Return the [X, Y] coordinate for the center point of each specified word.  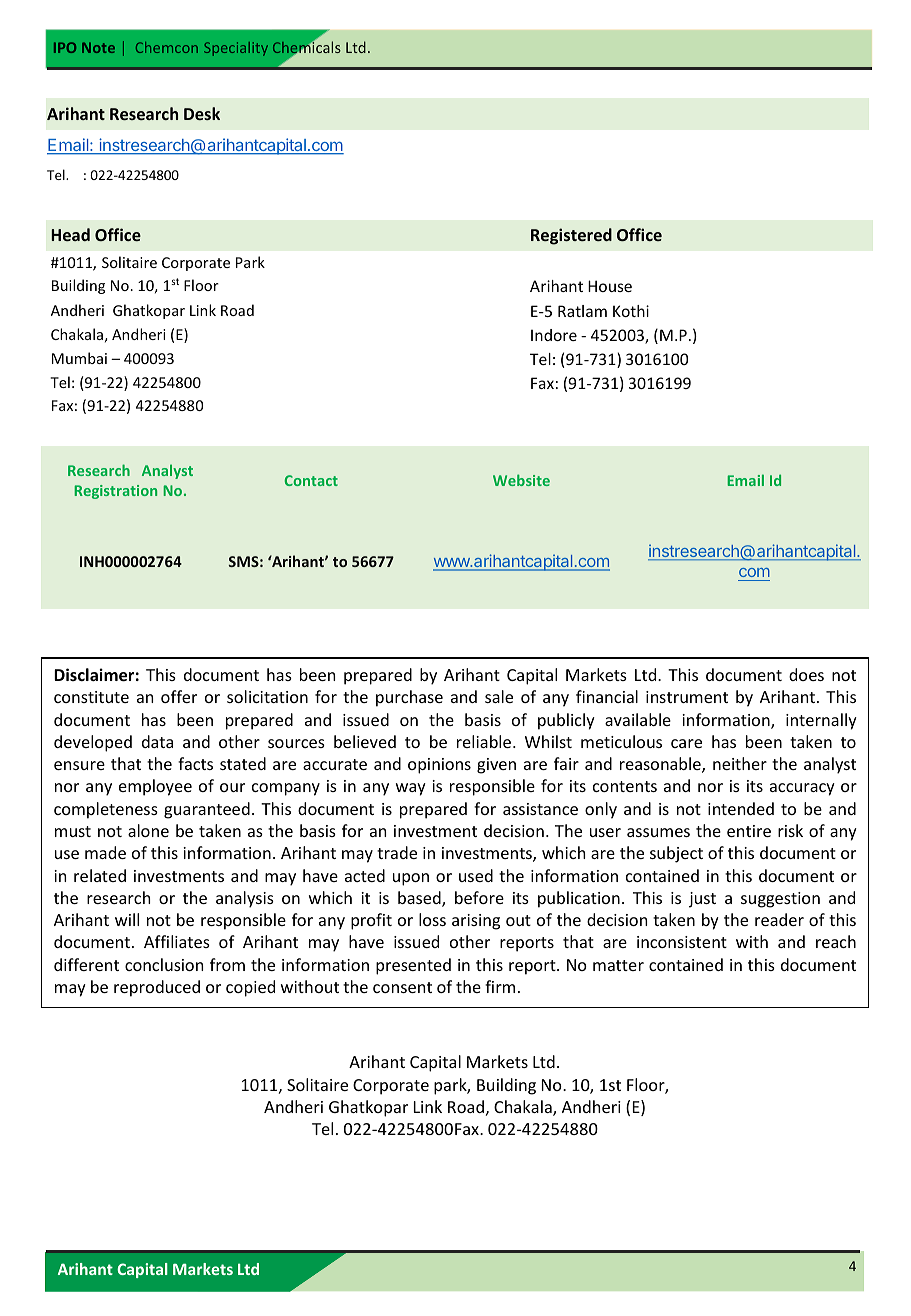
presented [413, 966]
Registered [571, 236]
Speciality [236, 49]
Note [98, 47]
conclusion [164, 964]
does [806, 674]
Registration [115, 492]
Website [521, 480]
